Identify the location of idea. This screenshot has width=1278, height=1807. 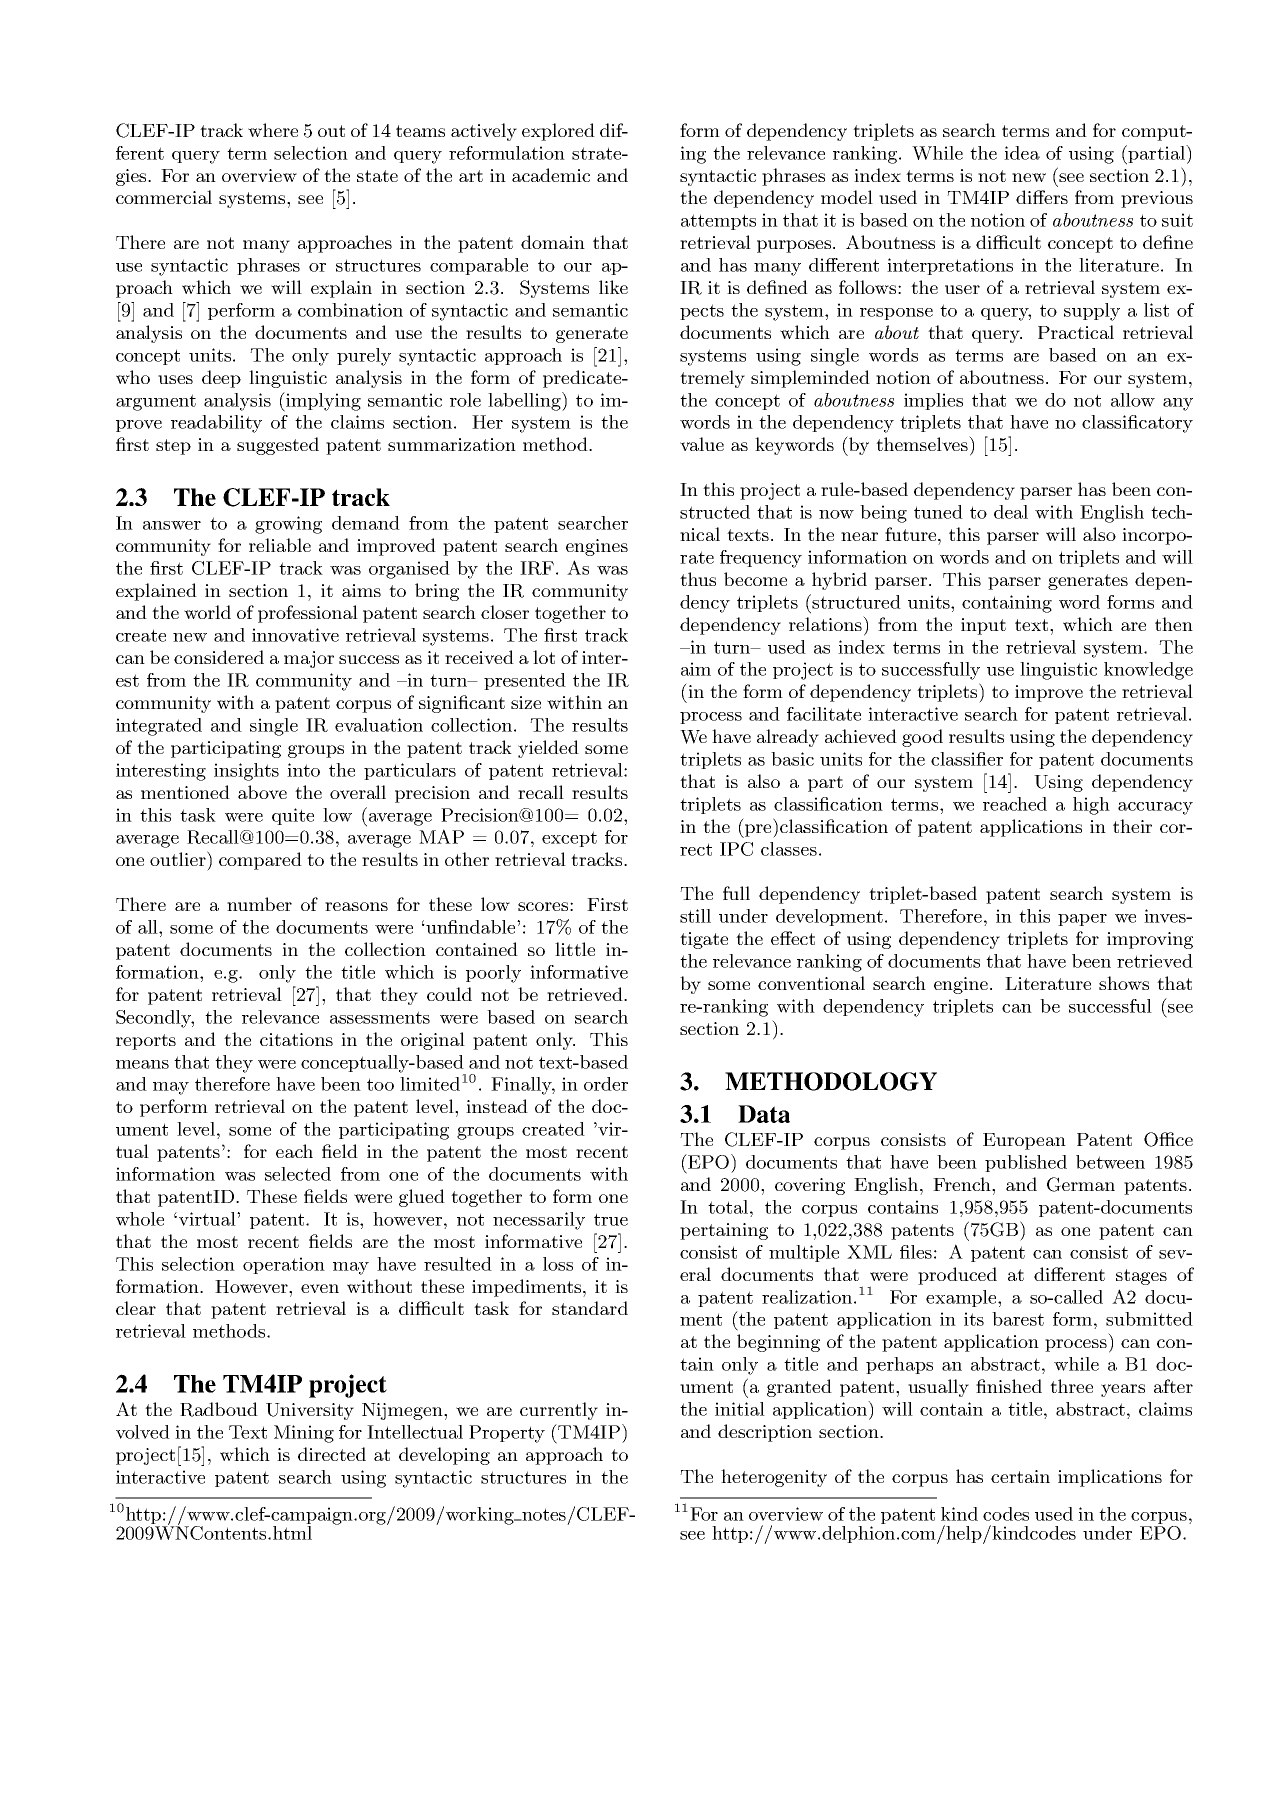
(1022, 153).
